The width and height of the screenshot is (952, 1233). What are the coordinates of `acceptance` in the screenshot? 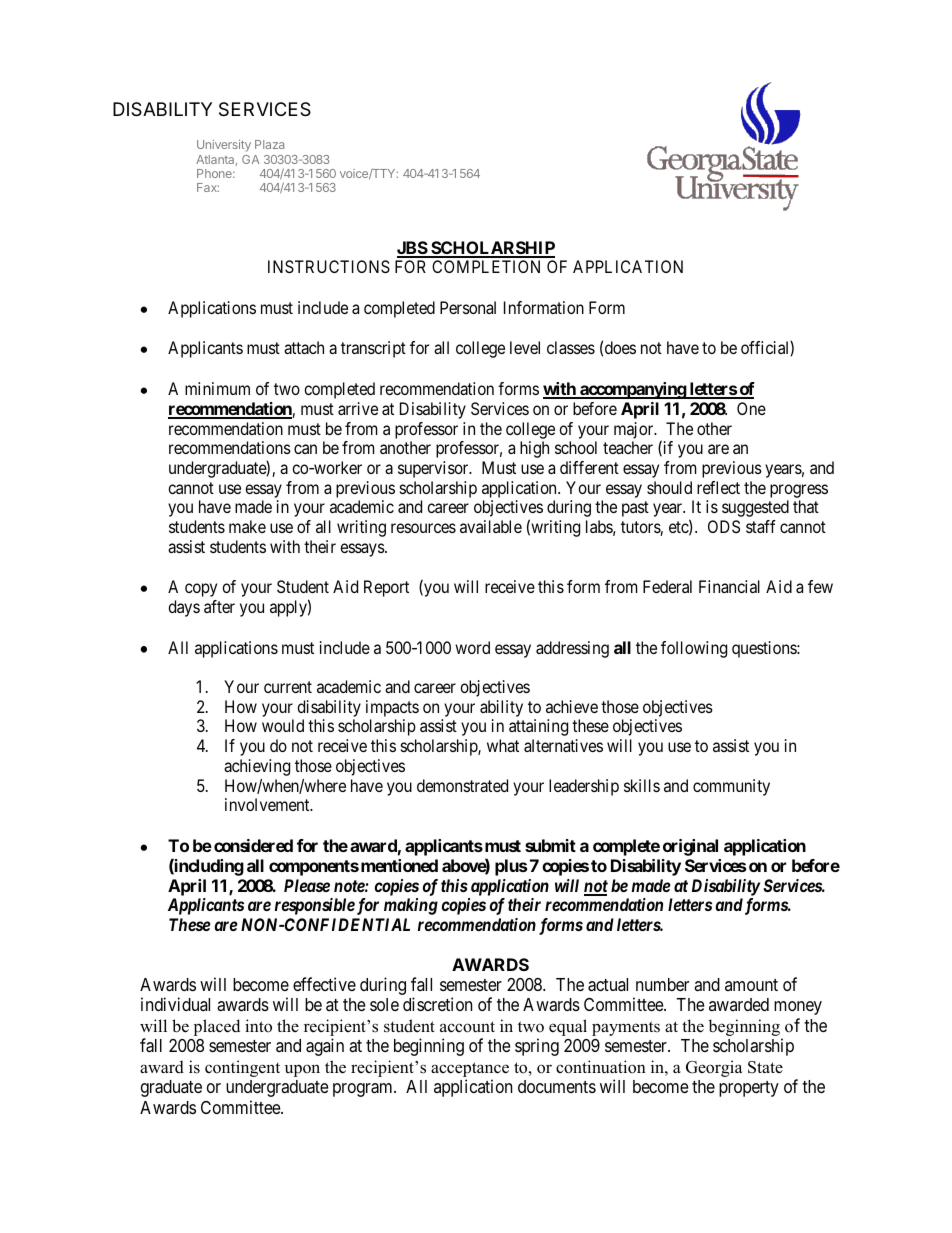 It's located at (470, 1071).
